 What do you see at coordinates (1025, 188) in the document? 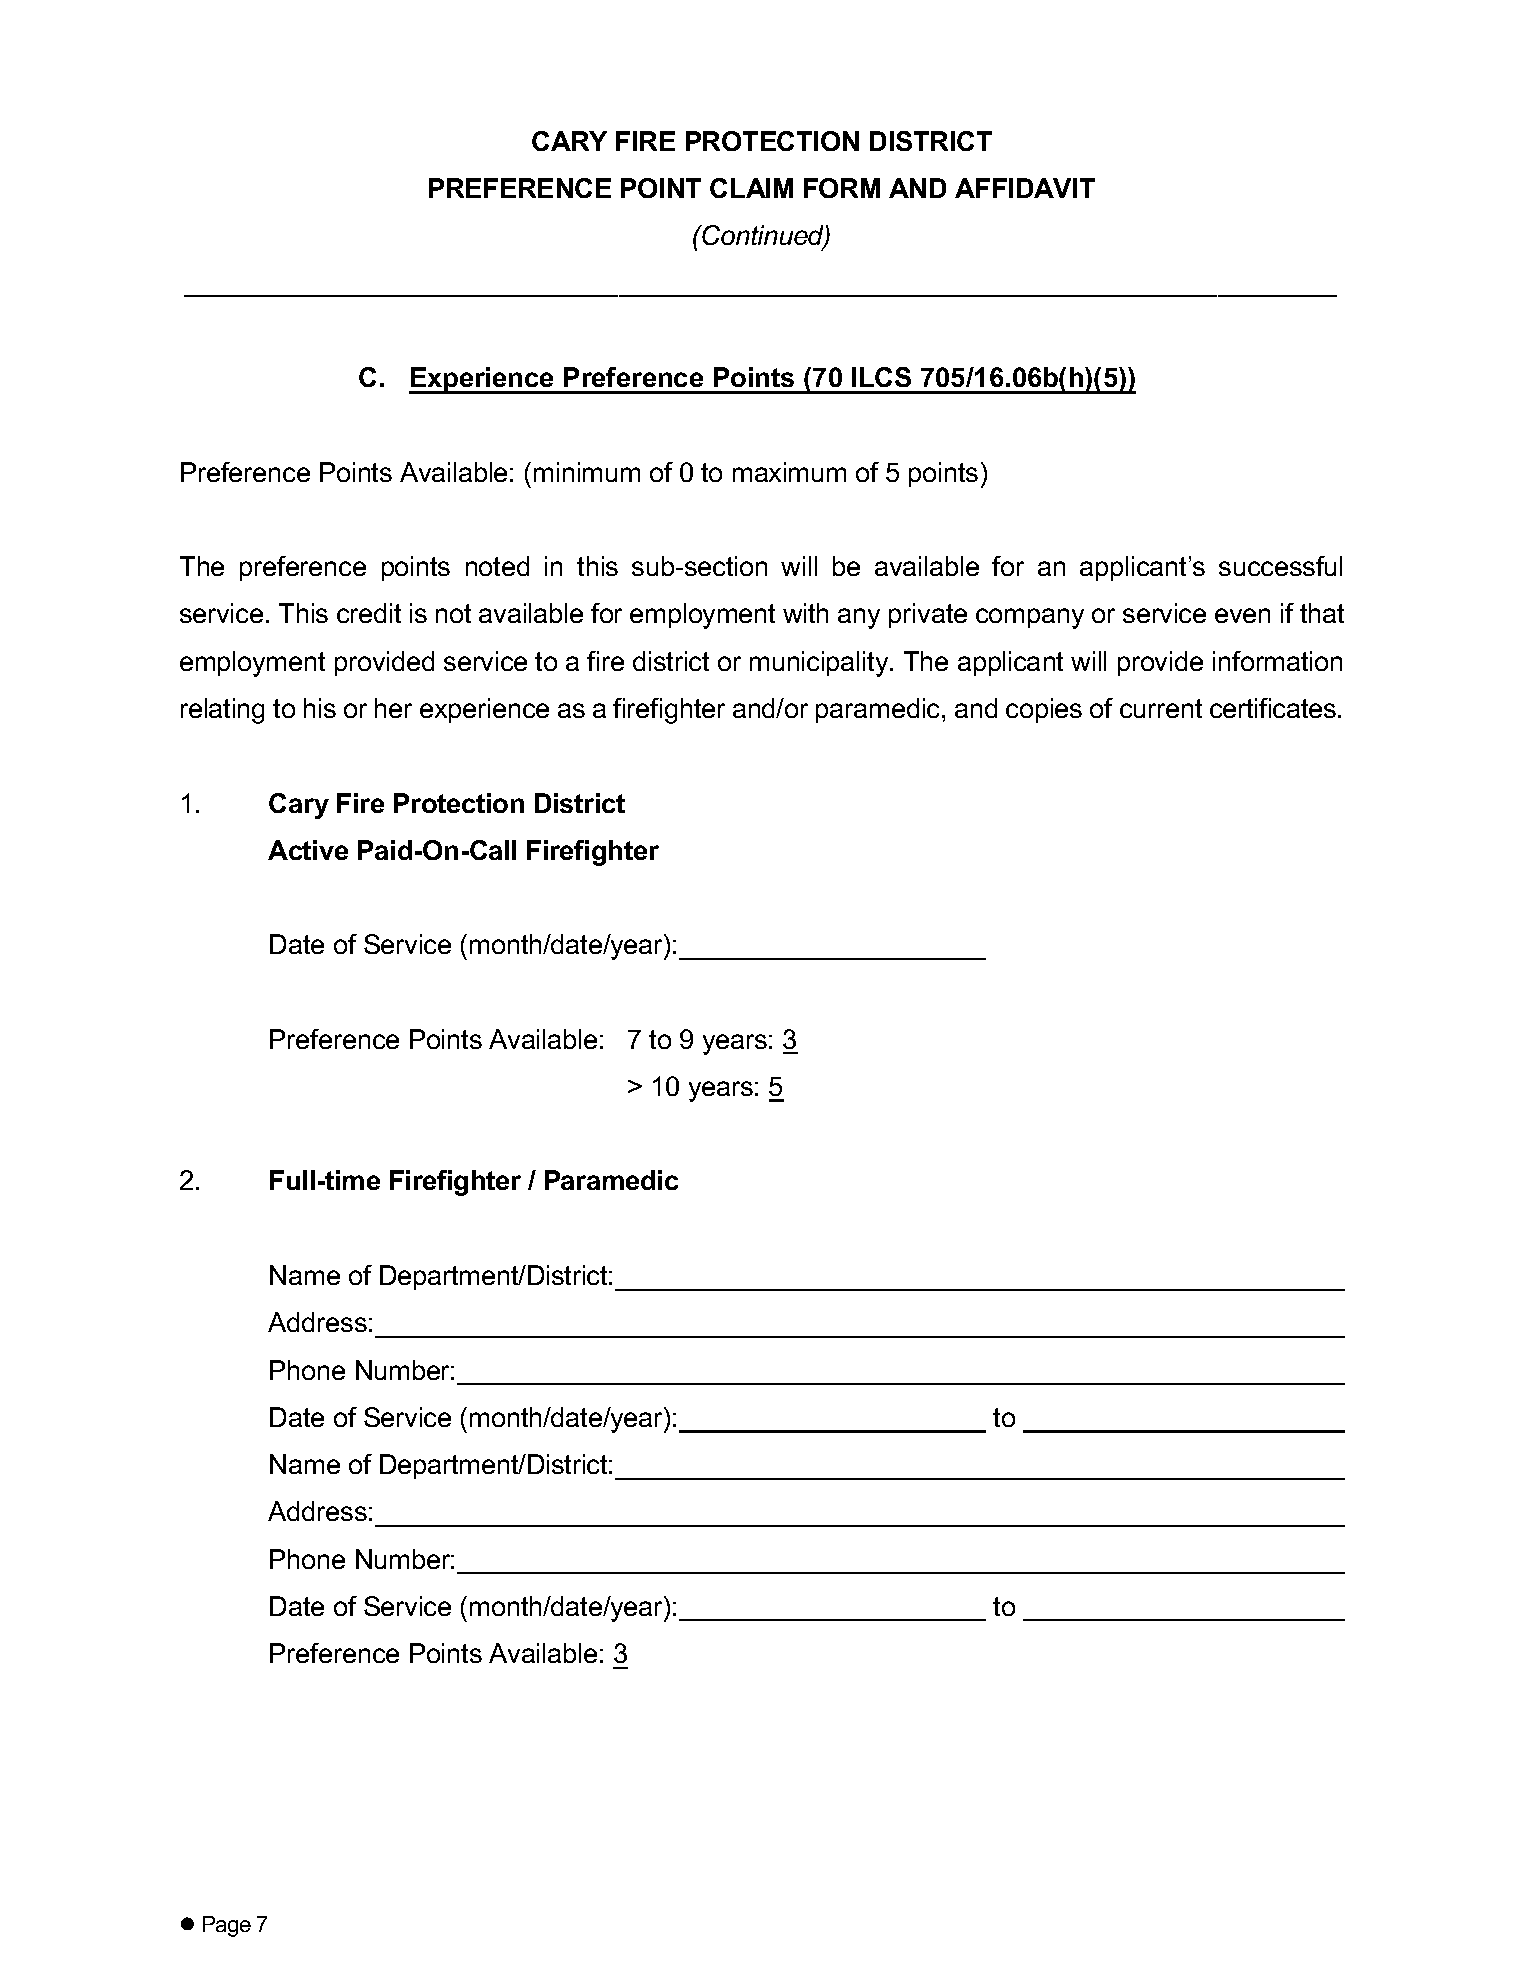
I see `AFFIDAVIT` at bounding box center [1025, 188].
